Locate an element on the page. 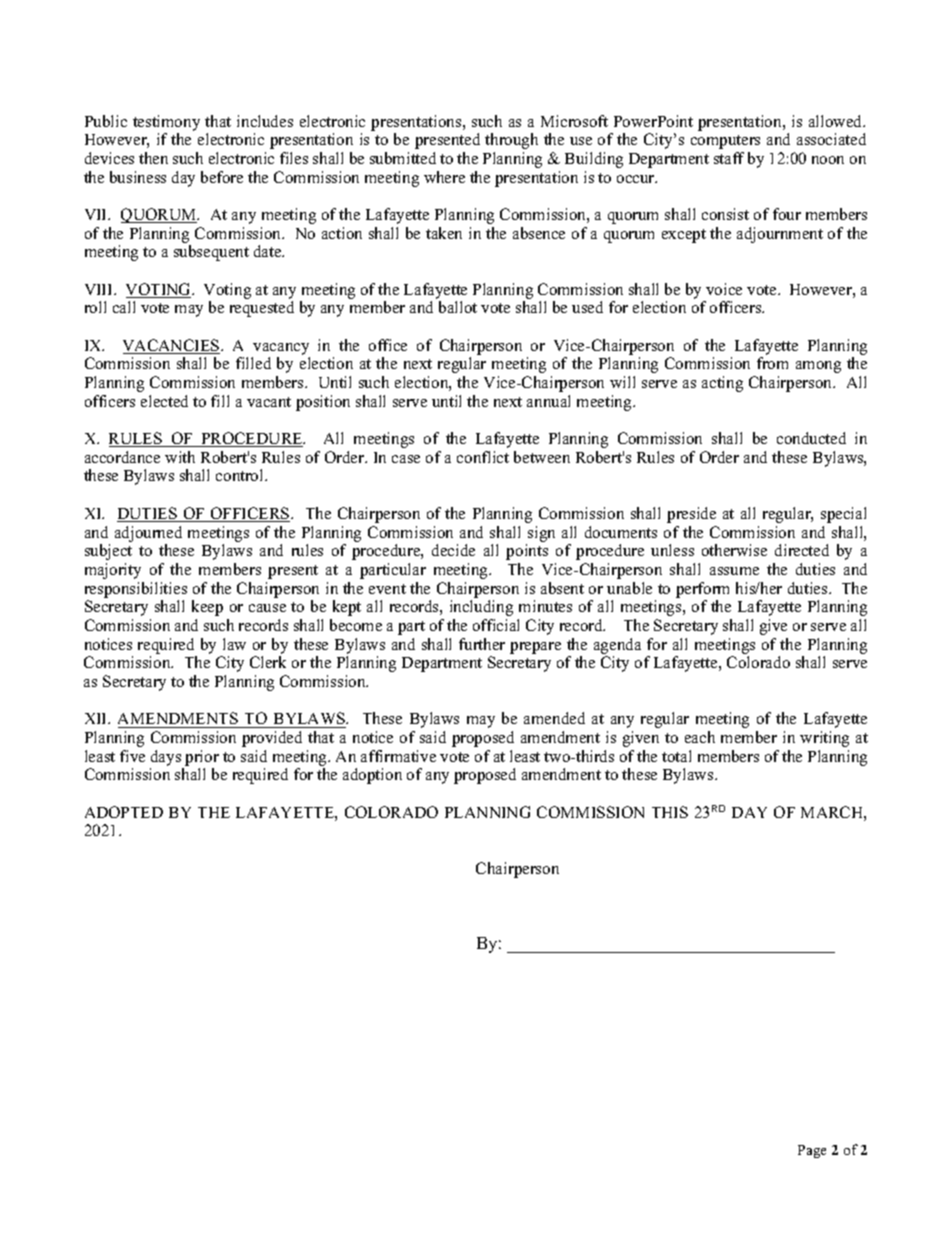 This document has width=952, height=1233. THIS is located at coordinates (670, 812).
